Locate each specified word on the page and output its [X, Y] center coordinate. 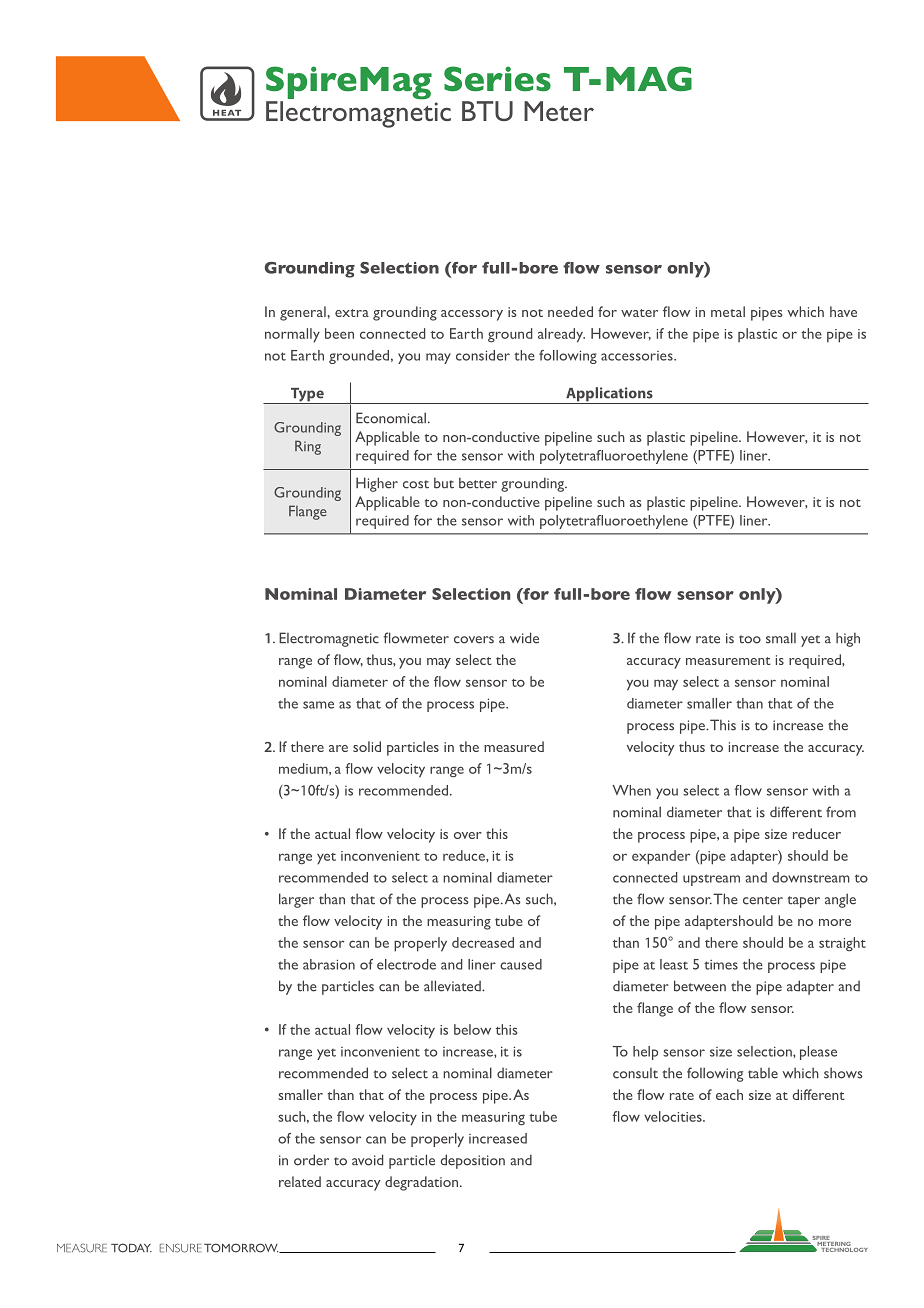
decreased [483, 942]
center [763, 900]
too [750, 639]
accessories [638, 356]
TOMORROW [242, 1248]
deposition [473, 1161]
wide [524, 638]
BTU [487, 111]
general [303, 313]
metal [728, 311]
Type [307, 396]
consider [483, 355]
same [318, 705]
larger [296, 900]
